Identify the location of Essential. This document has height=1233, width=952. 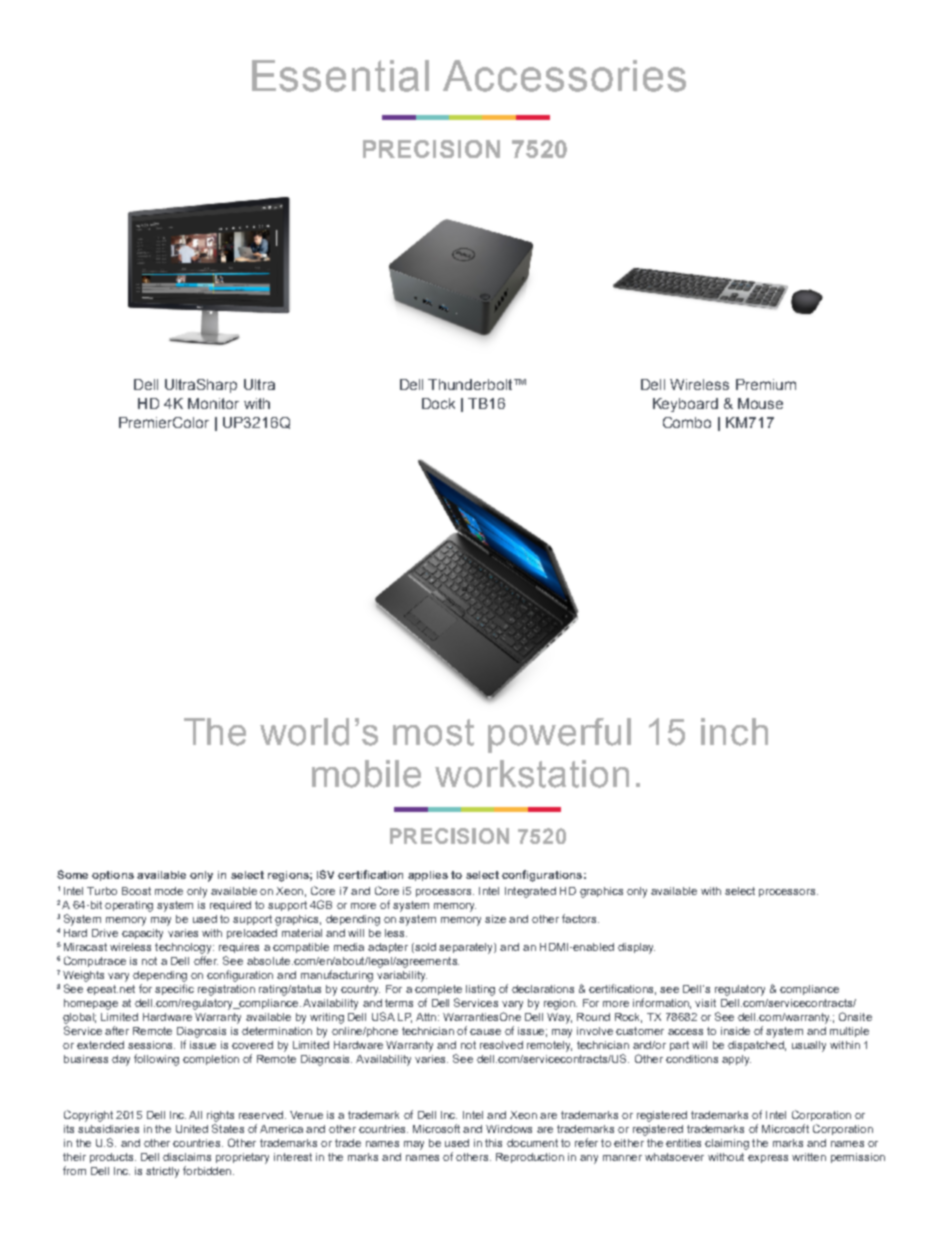
(340, 76).
